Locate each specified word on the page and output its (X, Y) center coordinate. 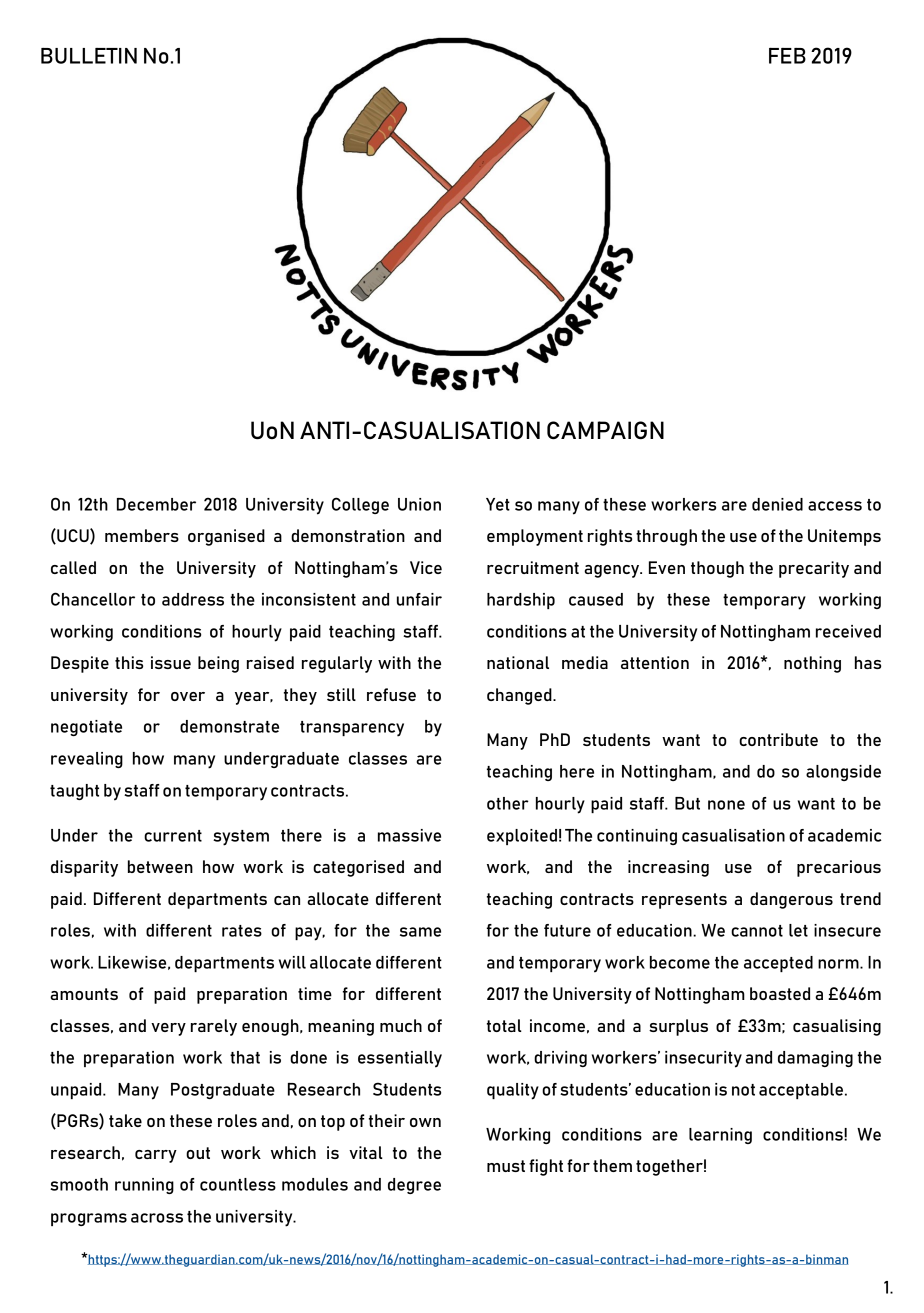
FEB (787, 56)
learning (720, 1136)
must (506, 1166)
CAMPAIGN (605, 430)
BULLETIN (89, 56)
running (144, 1186)
